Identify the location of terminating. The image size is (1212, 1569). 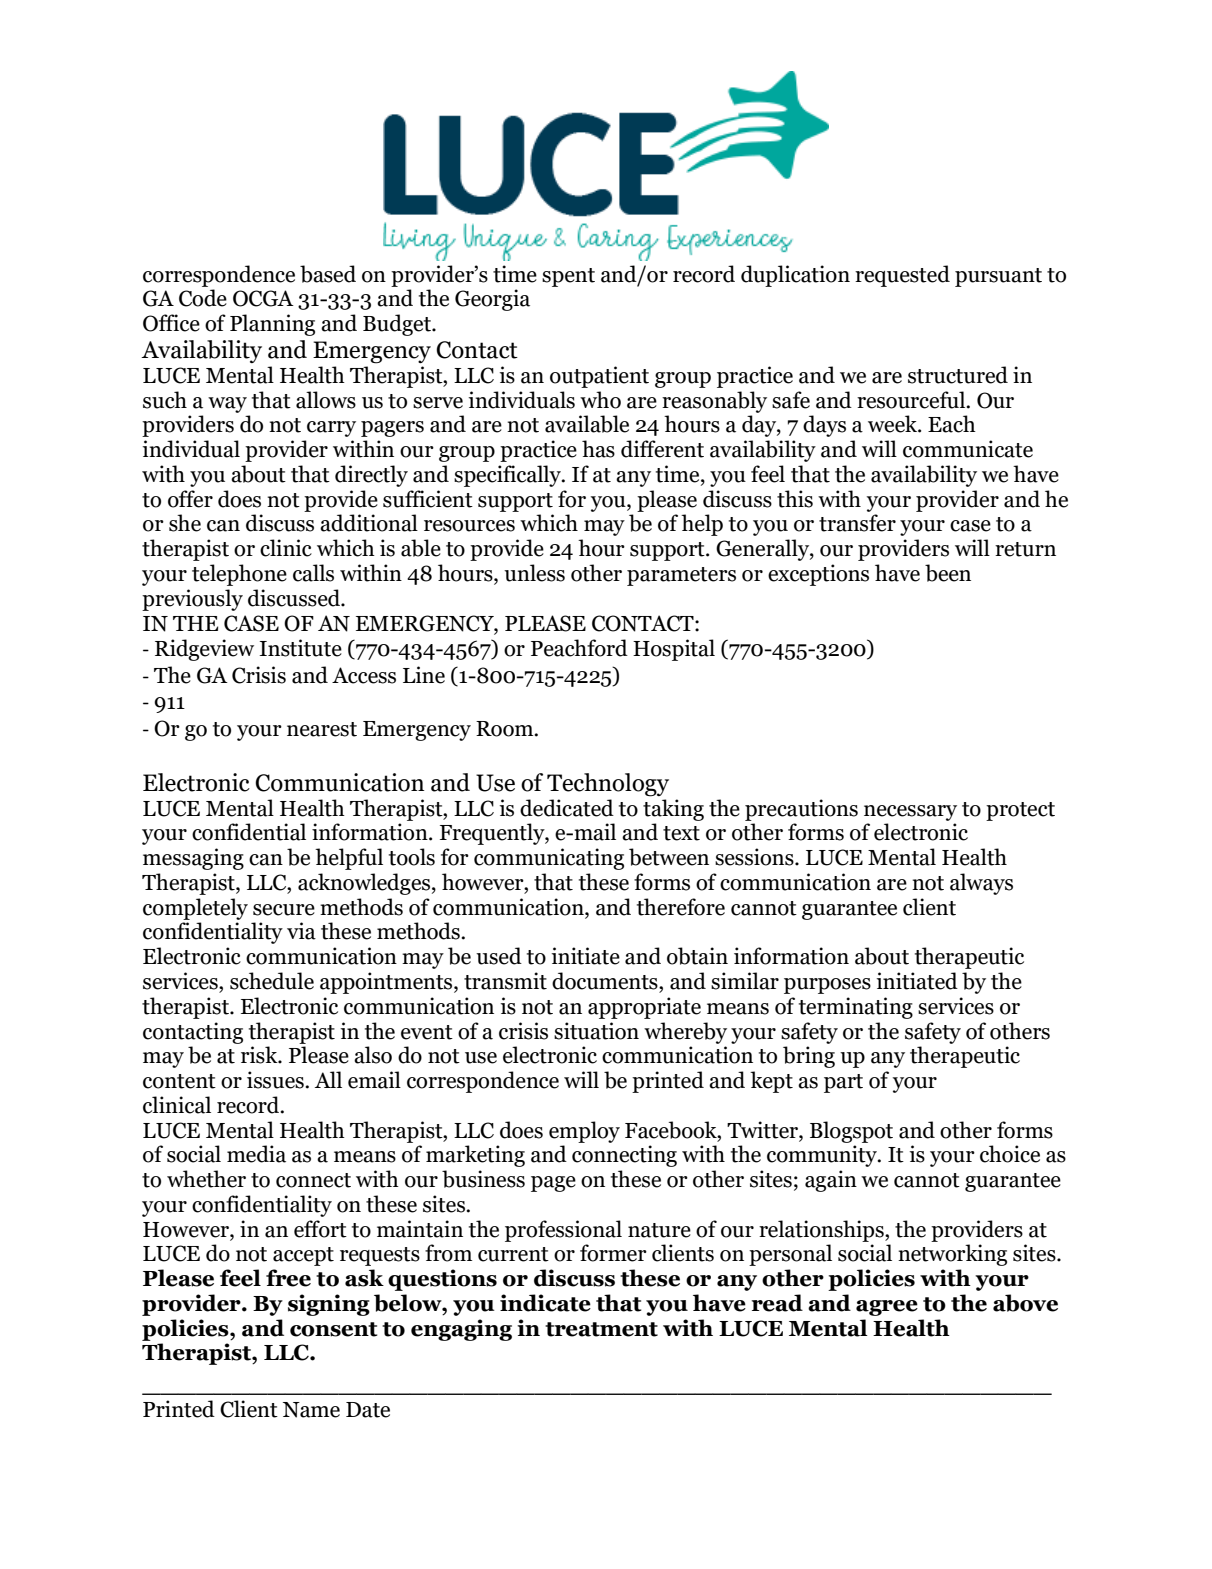
(856, 1008).
